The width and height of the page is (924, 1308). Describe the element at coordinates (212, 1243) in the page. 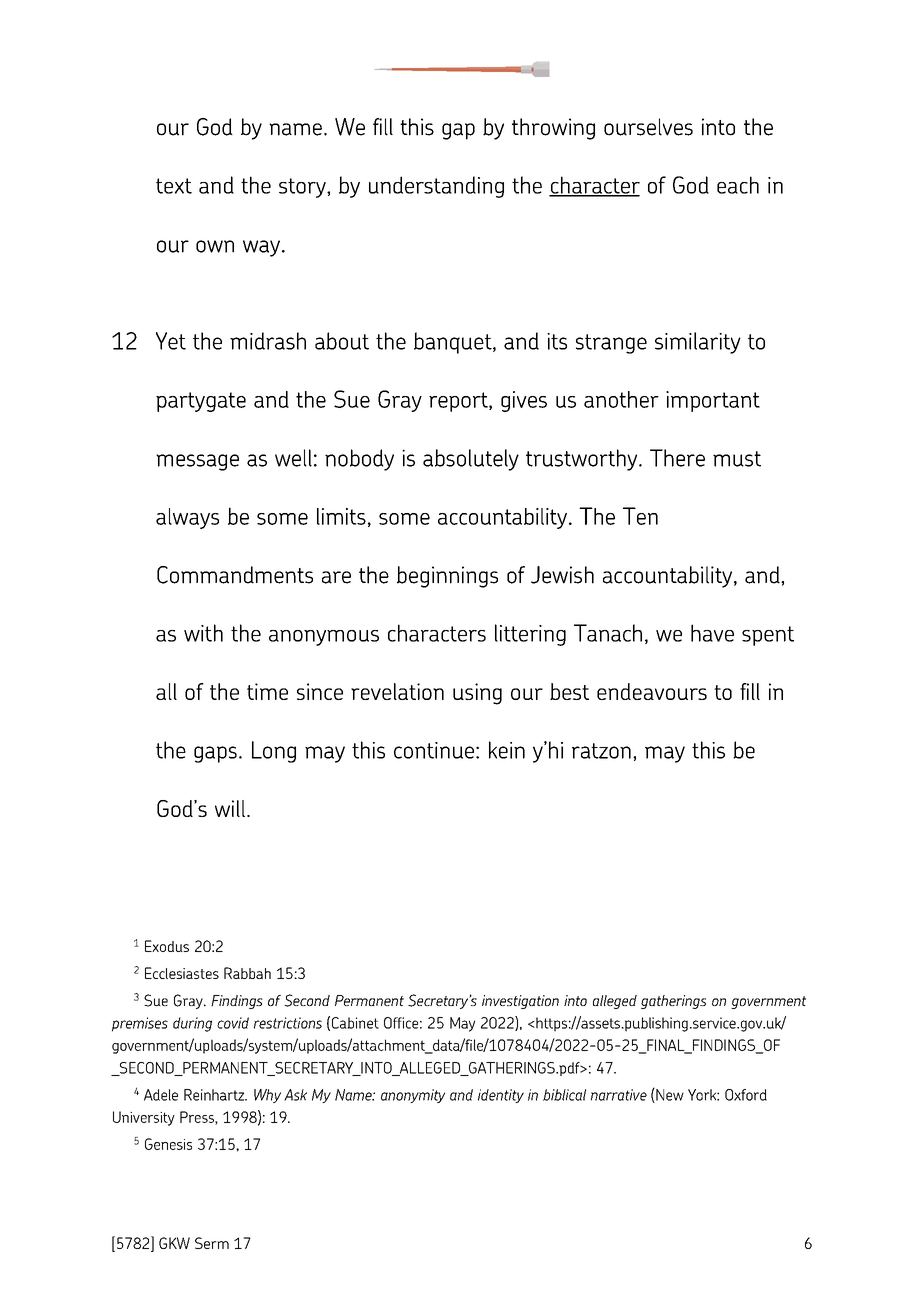

I see `Serm` at that location.
